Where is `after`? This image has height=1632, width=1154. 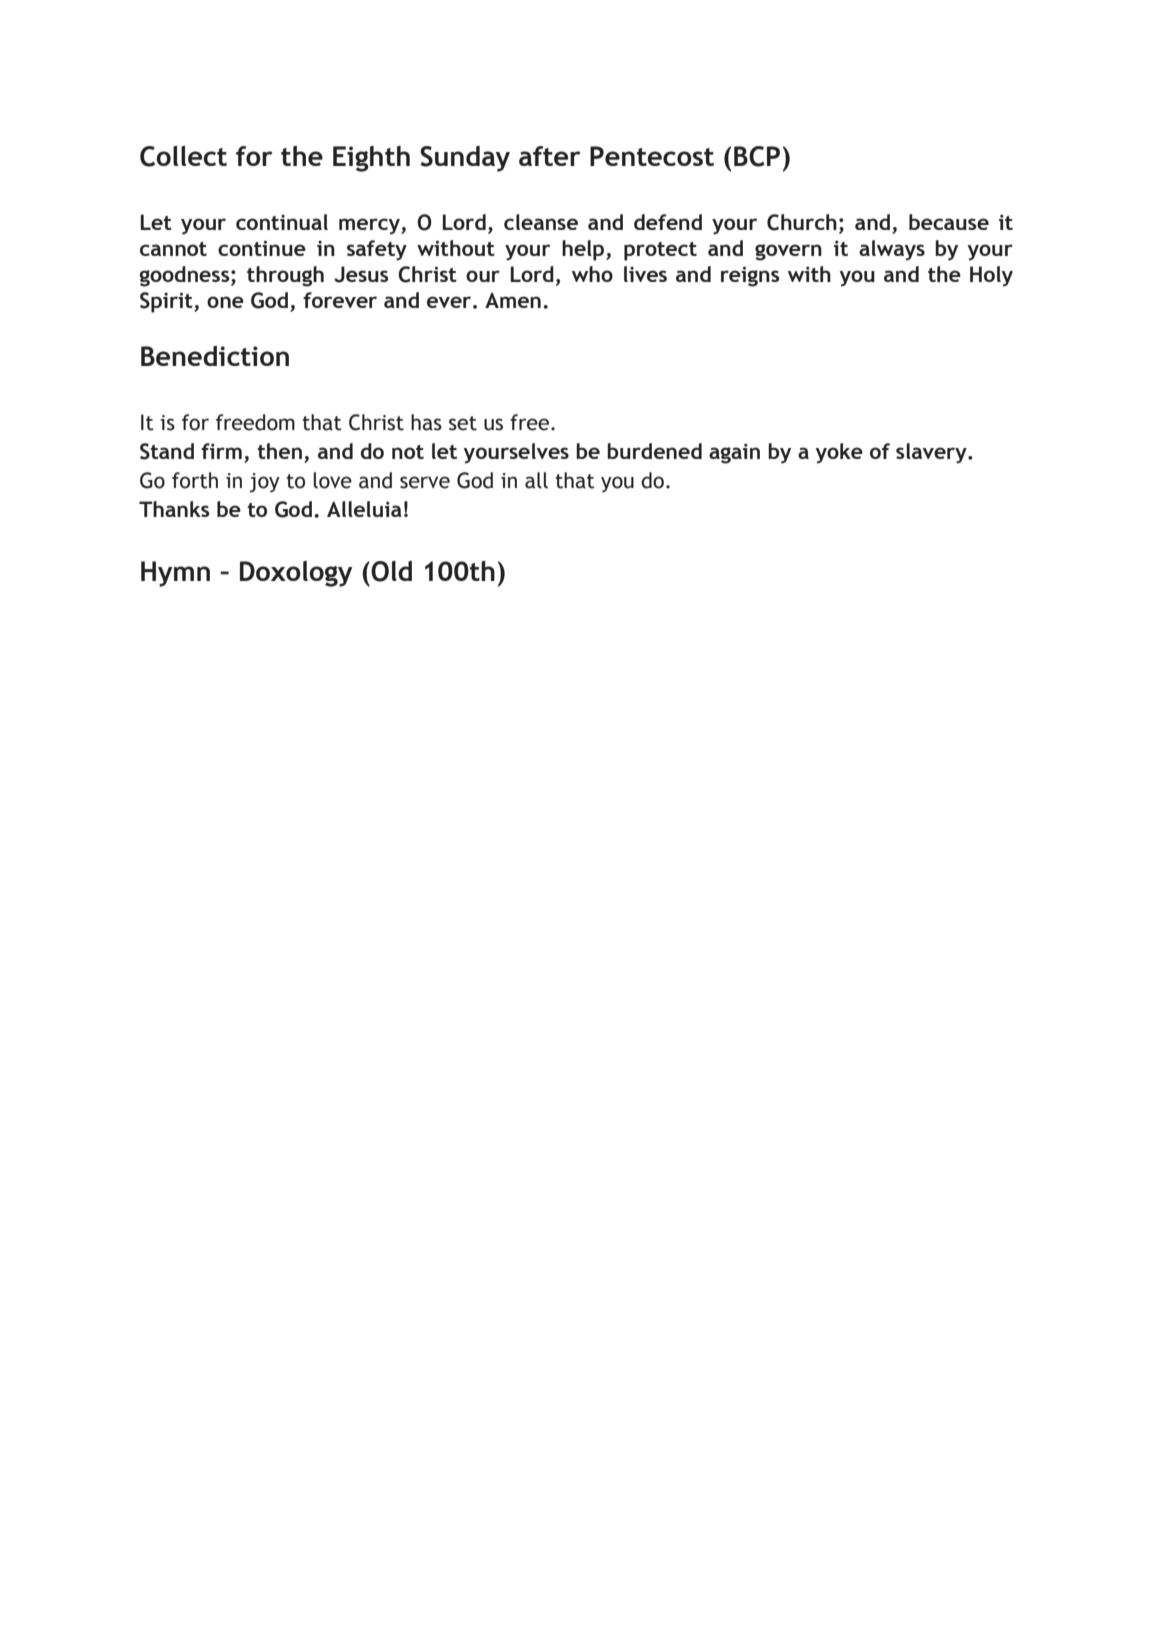
after is located at coordinates (550, 156).
